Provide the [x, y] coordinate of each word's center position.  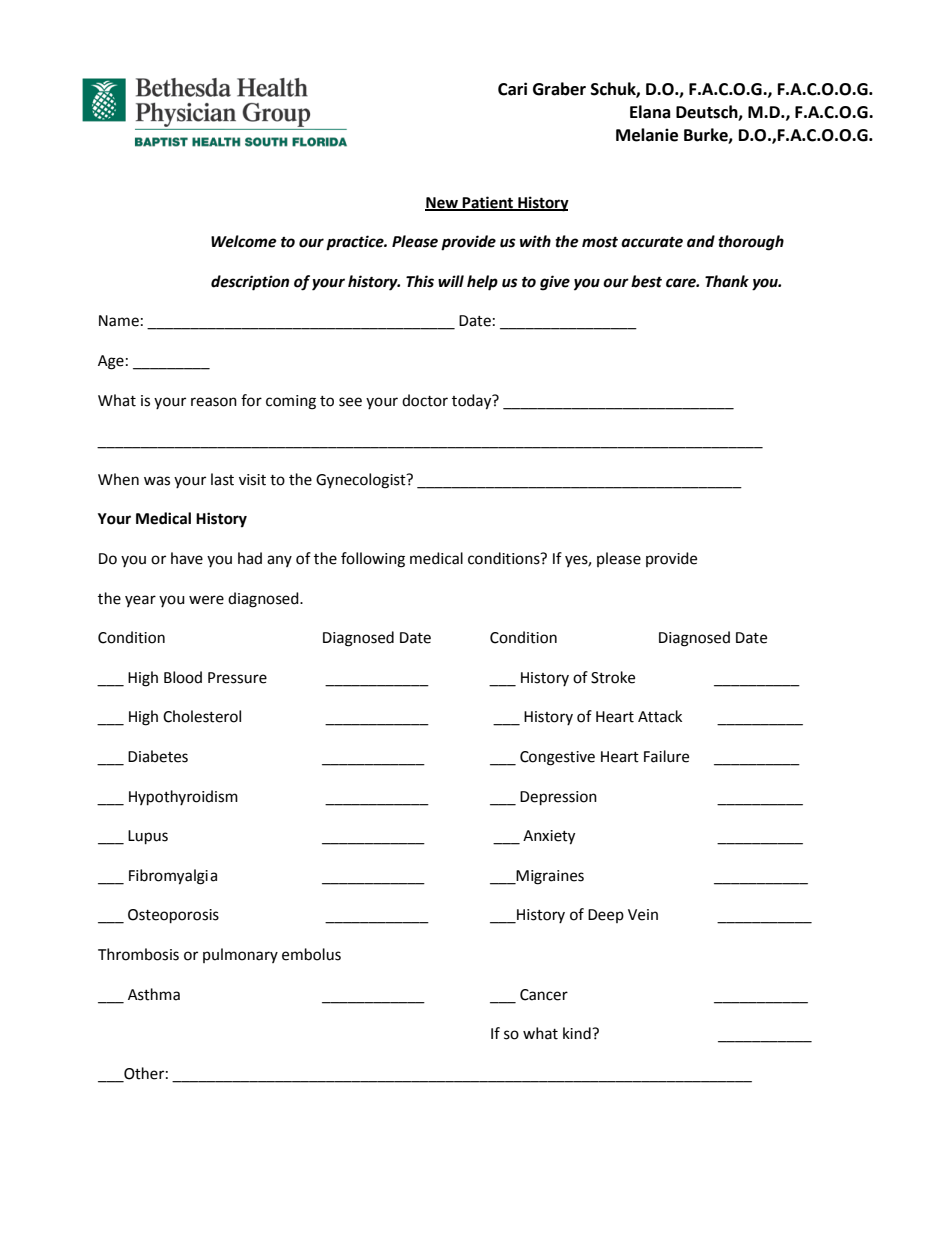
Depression [558, 798]
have [187, 558]
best [646, 281]
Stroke [613, 677]
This [420, 281]
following [373, 560]
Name [119, 321]
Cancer [544, 995]
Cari [512, 89]
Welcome [244, 241]
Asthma [154, 994]
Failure [666, 756]
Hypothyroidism [183, 798]
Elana [650, 112]
